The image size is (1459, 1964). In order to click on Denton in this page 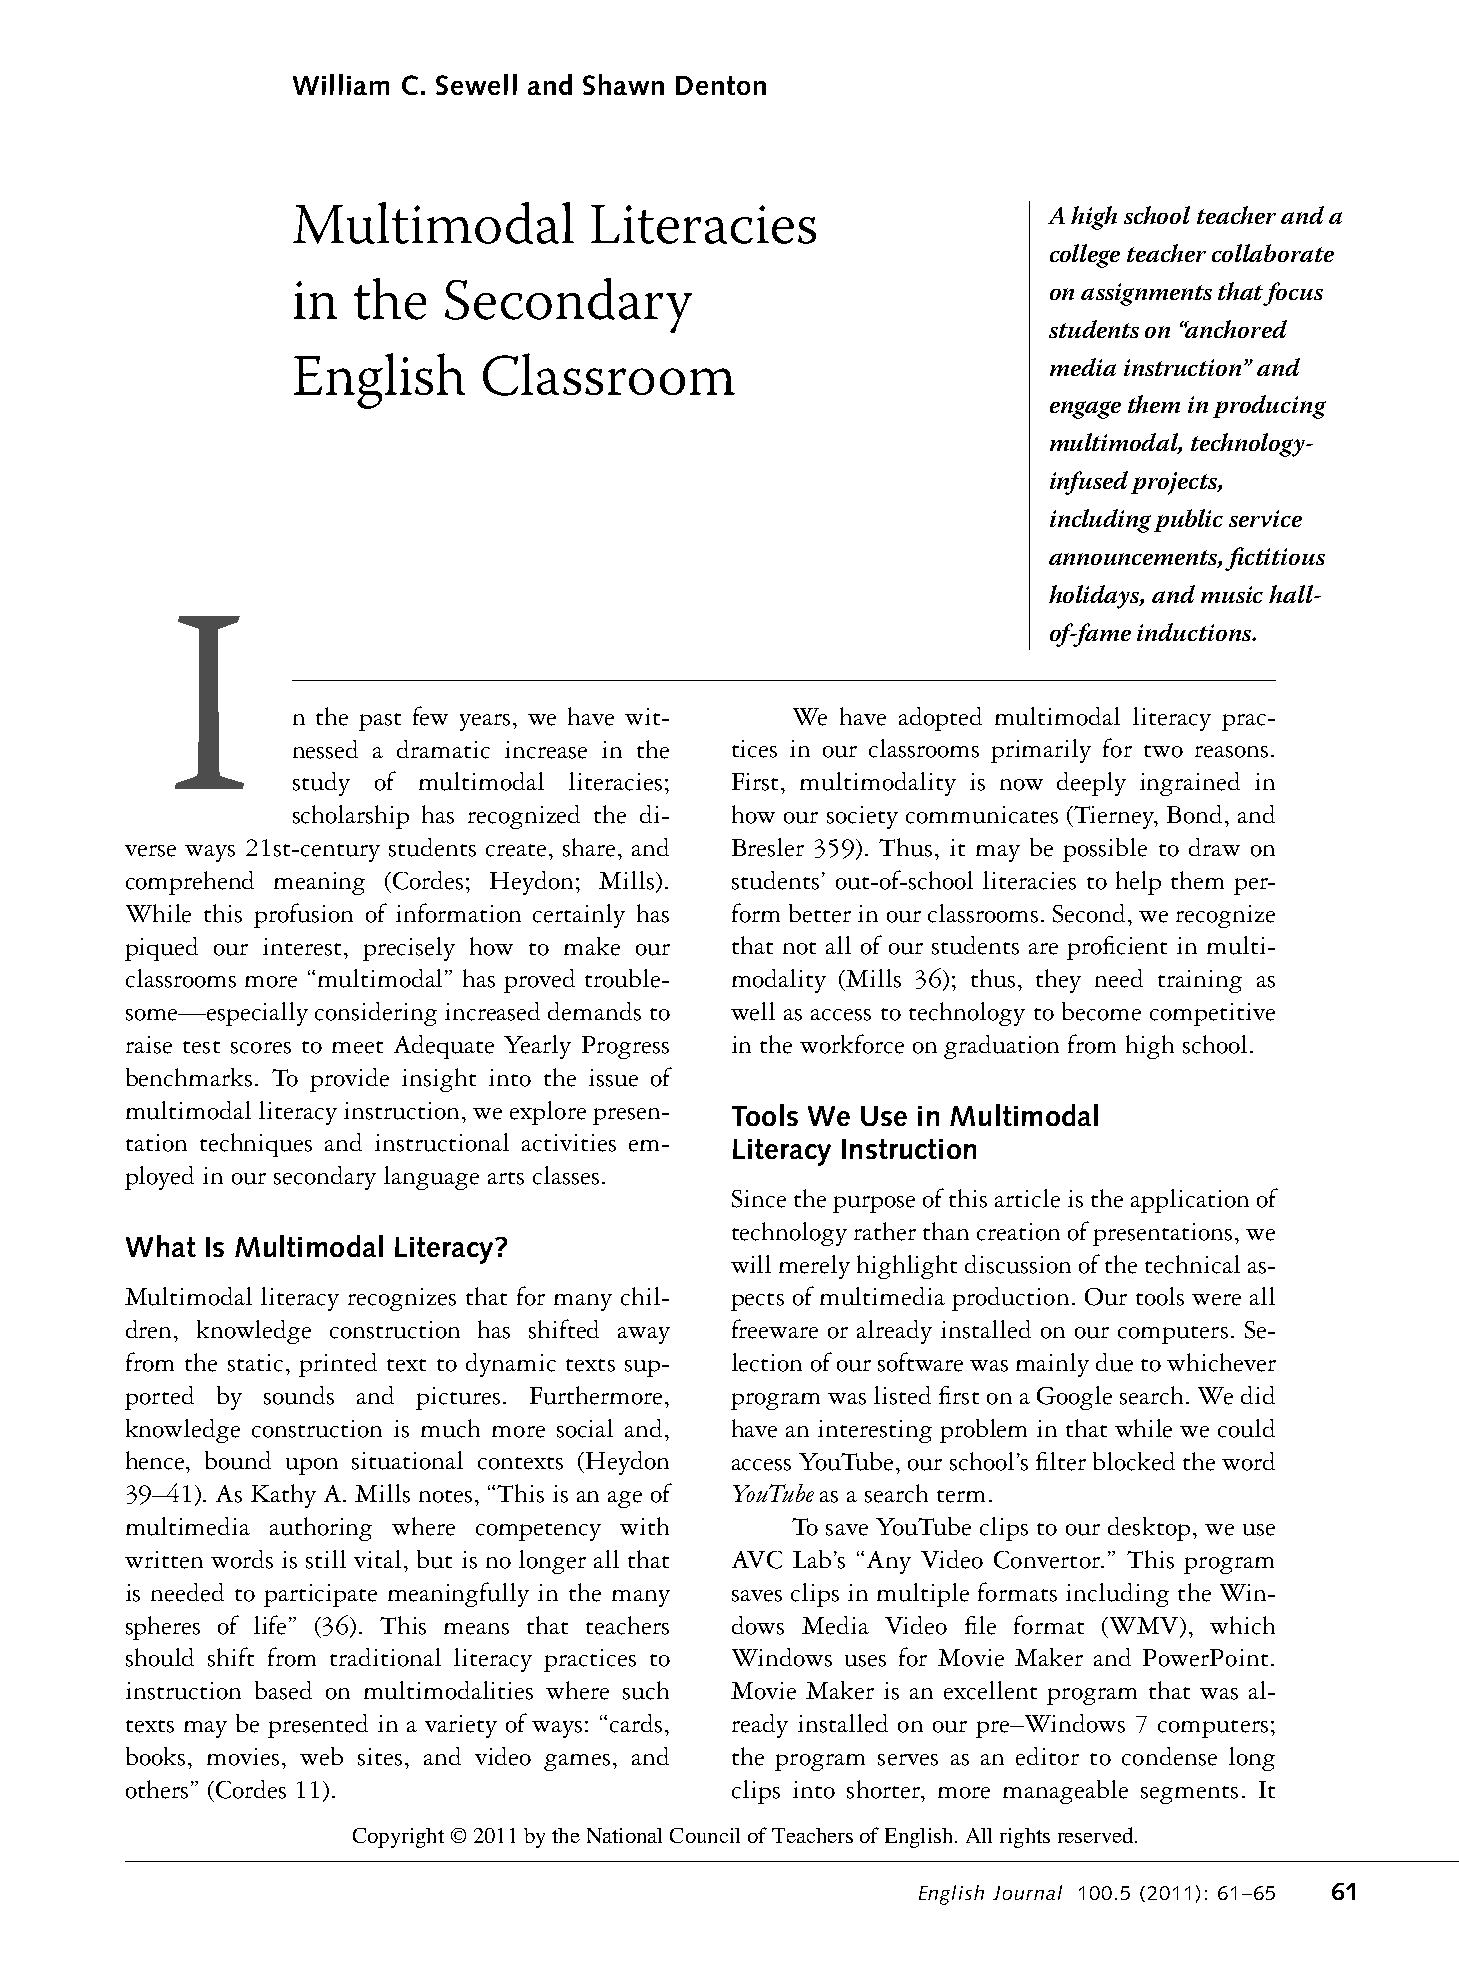, I will do `click(721, 85)`.
